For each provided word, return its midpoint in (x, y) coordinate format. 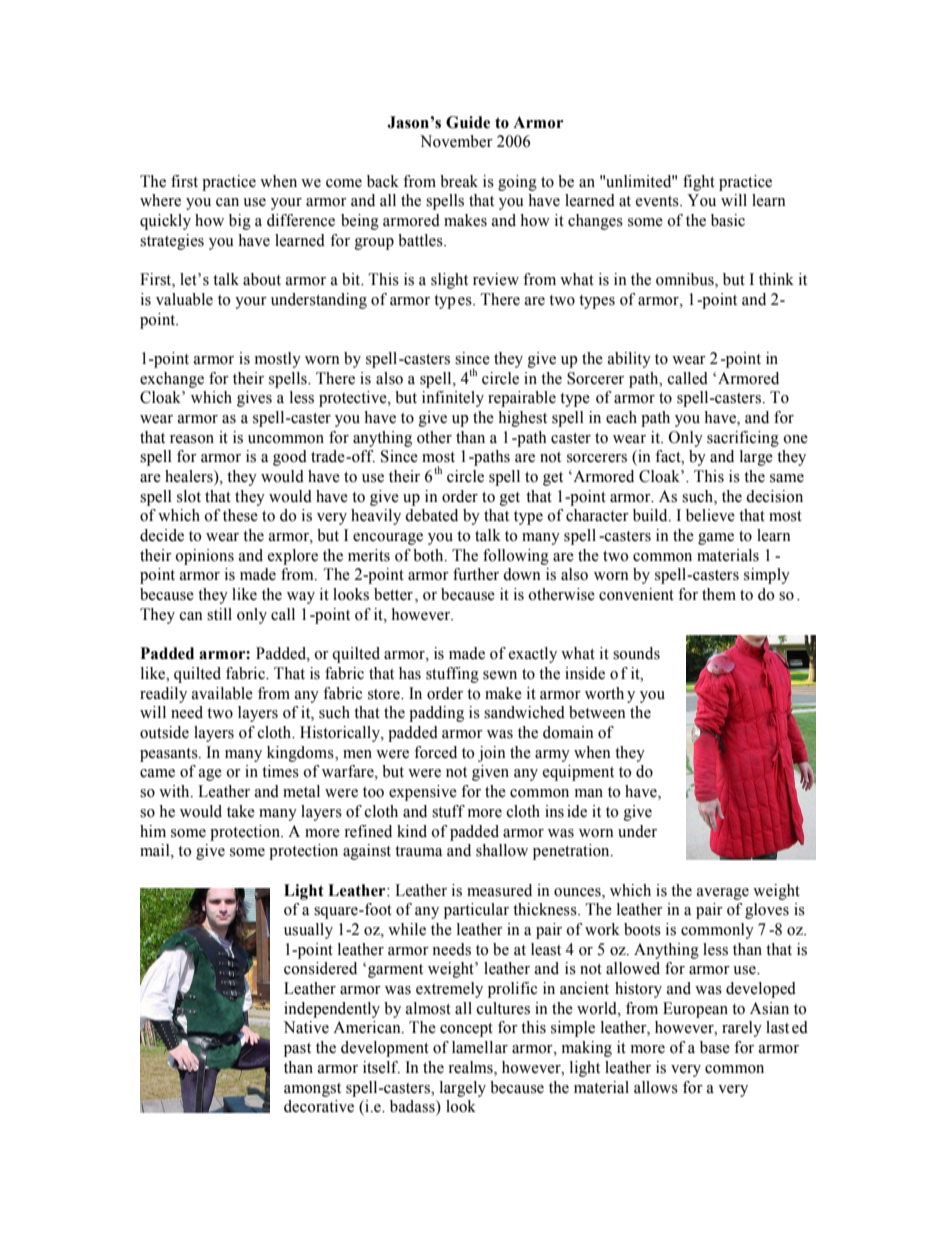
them (719, 594)
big (240, 222)
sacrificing (743, 439)
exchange (172, 380)
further (476, 574)
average (723, 894)
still (219, 614)
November (456, 141)
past (297, 1050)
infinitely (453, 399)
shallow (502, 850)
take (241, 811)
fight (699, 183)
